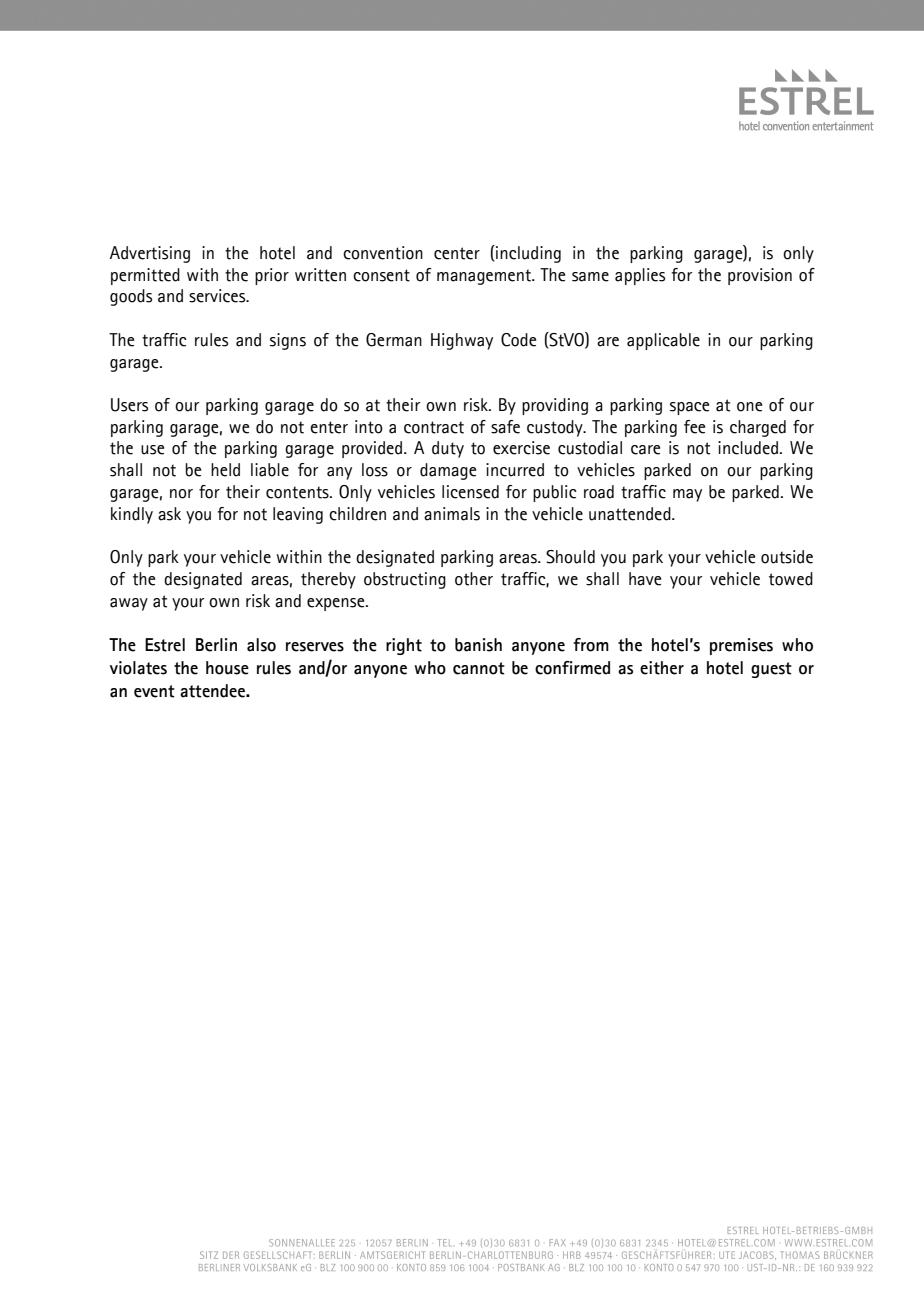 The width and height of the screenshot is (924, 1308). I want to click on signs, so click(288, 341).
